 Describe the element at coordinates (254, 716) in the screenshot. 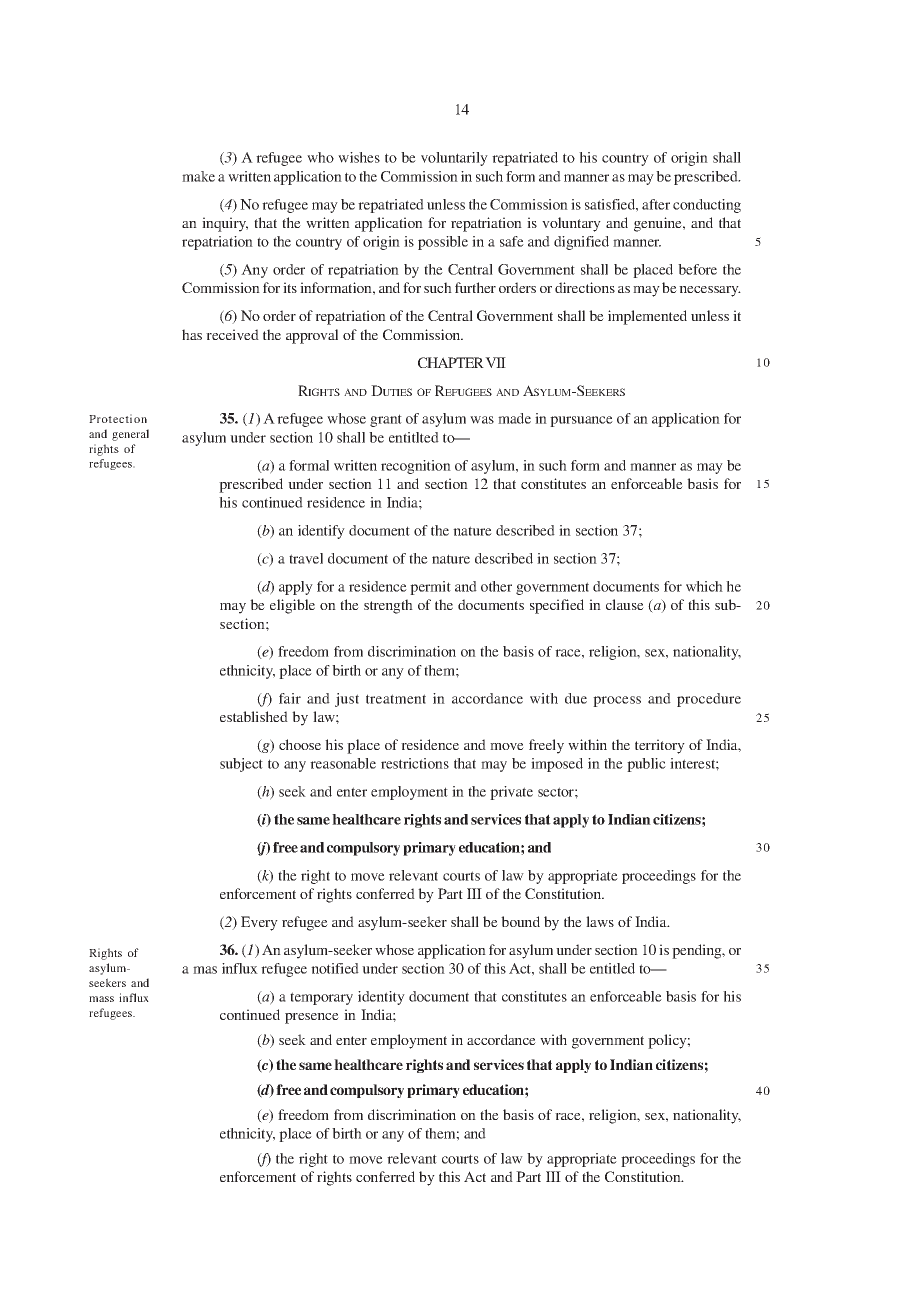

I see `established` at that location.
